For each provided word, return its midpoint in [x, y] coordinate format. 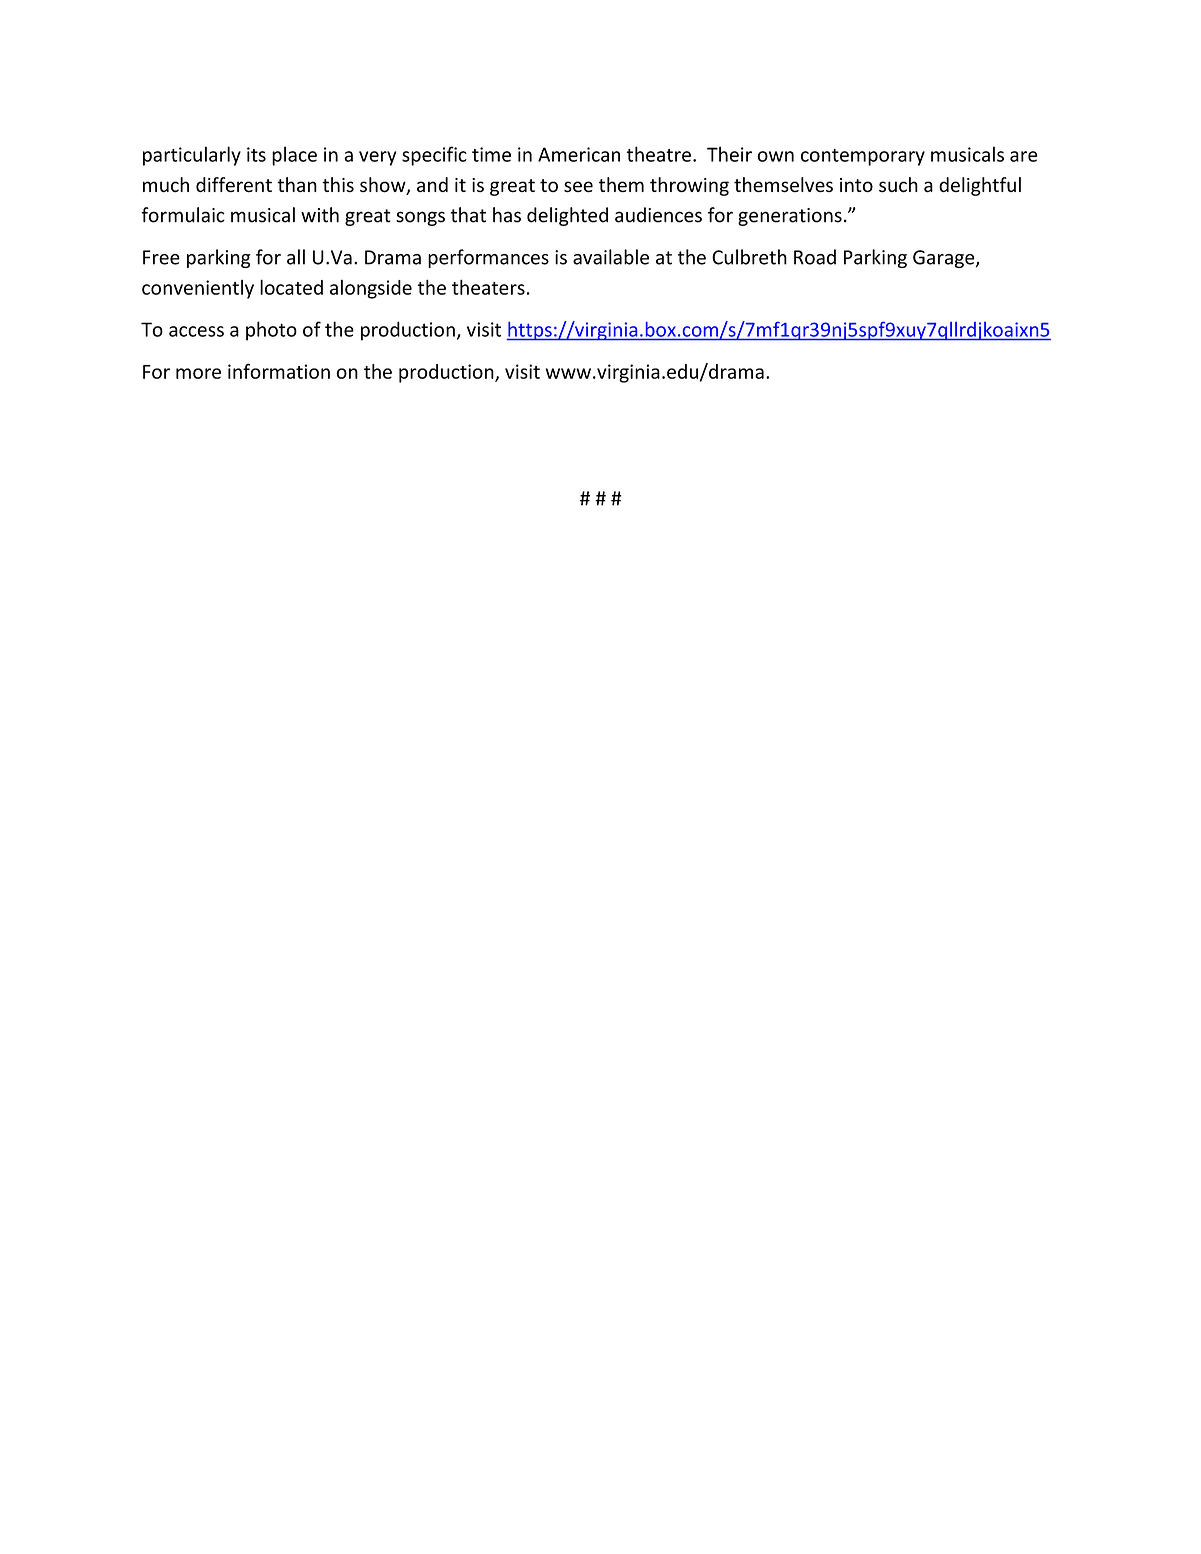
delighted [567, 216]
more [198, 373]
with [320, 215]
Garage [945, 259]
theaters [488, 287]
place [294, 156]
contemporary [863, 157]
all [296, 257]
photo [271, 331]
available [611, 257]
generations [790, 217]
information [279, 371]
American [579, 154]
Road [815, 257]
